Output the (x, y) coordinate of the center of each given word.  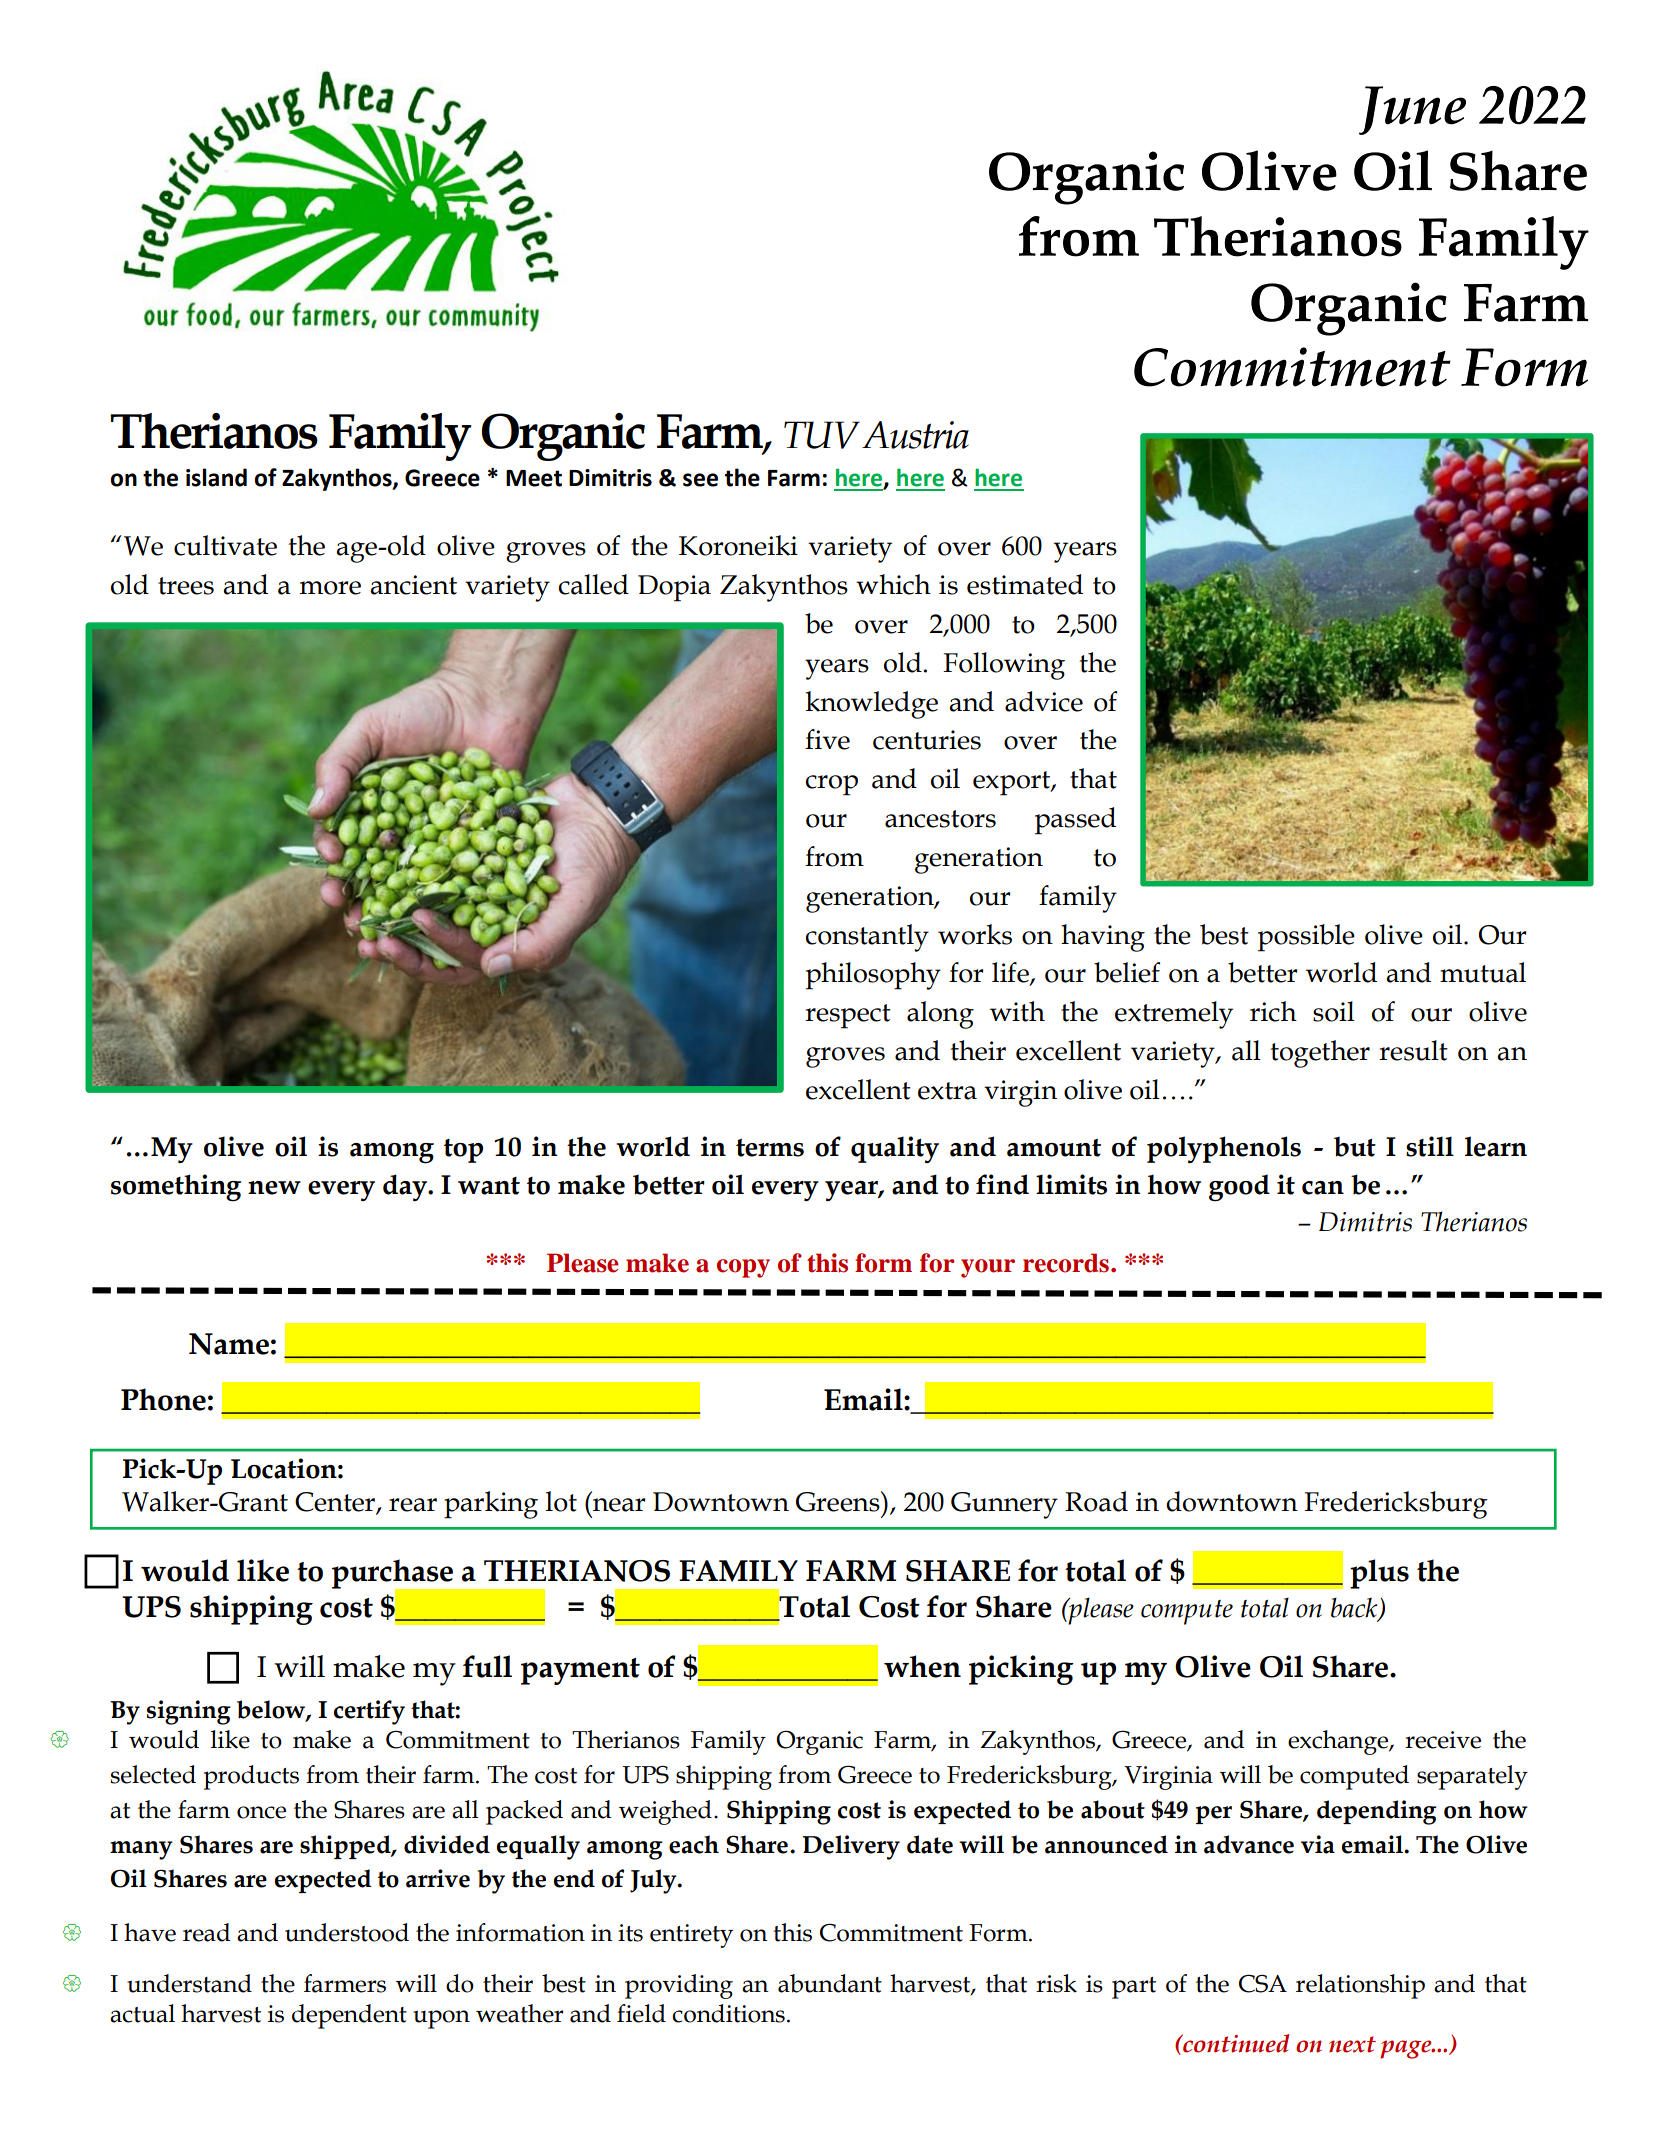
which (893, 584)
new (274, 1188)
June (1412, 110)
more (330, 588)
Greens (839, 1501)
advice (1044, 701)
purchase (393, 1575)
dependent (349, 2016)
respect (848, 1016)
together (1320, 1054)
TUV (822, 435)
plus (1379, 1574)
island (216, 477)
